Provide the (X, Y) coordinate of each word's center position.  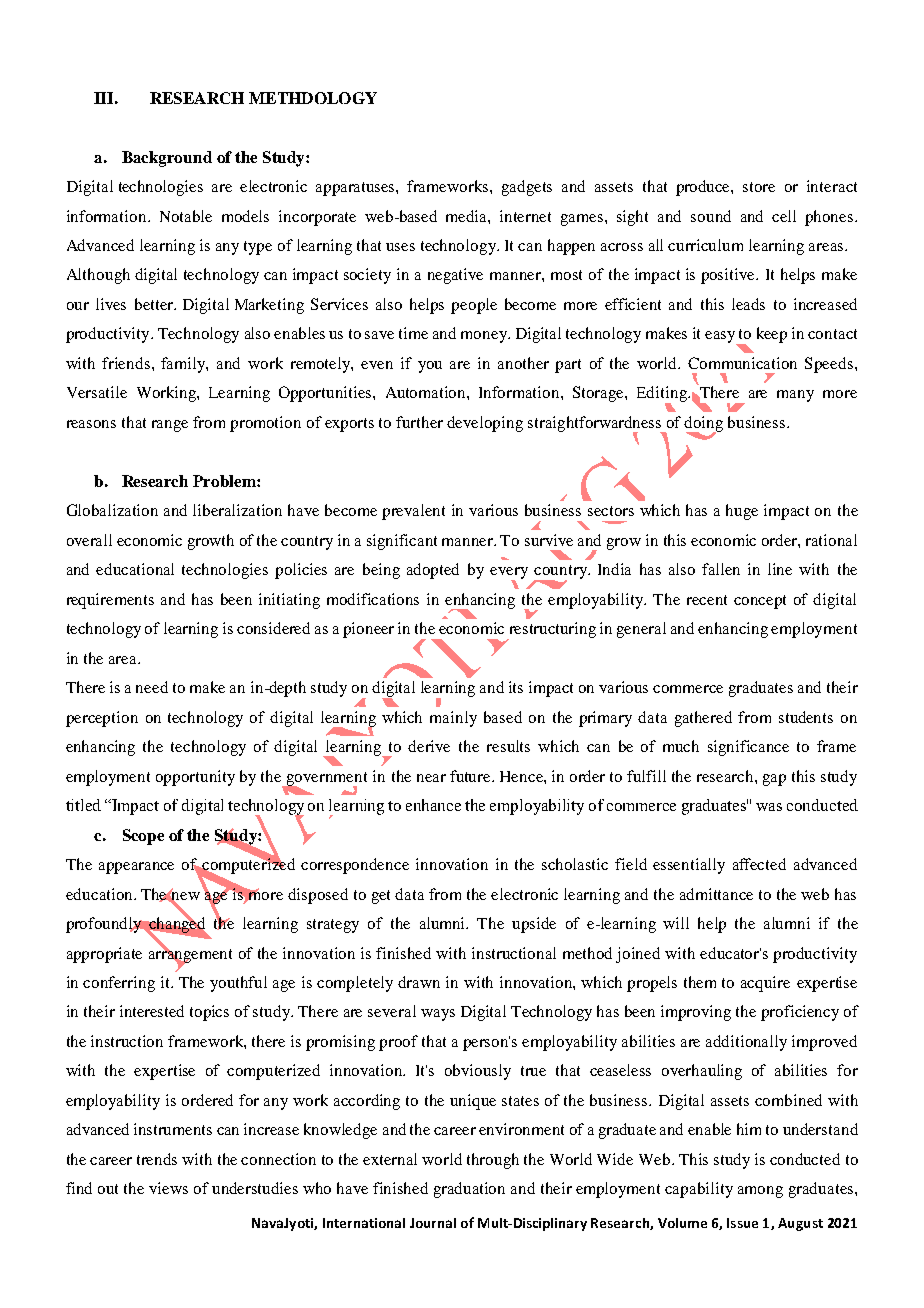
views (168, 1188)
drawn (419, 982)
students (806, 717)
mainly (453, 719)
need (152, 687)
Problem (225, 481)
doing (703, 425)
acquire (765, 984)
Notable (186, 216)
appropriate (104, 955)
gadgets (527, 188)
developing (485, 424)
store (759, 187)
